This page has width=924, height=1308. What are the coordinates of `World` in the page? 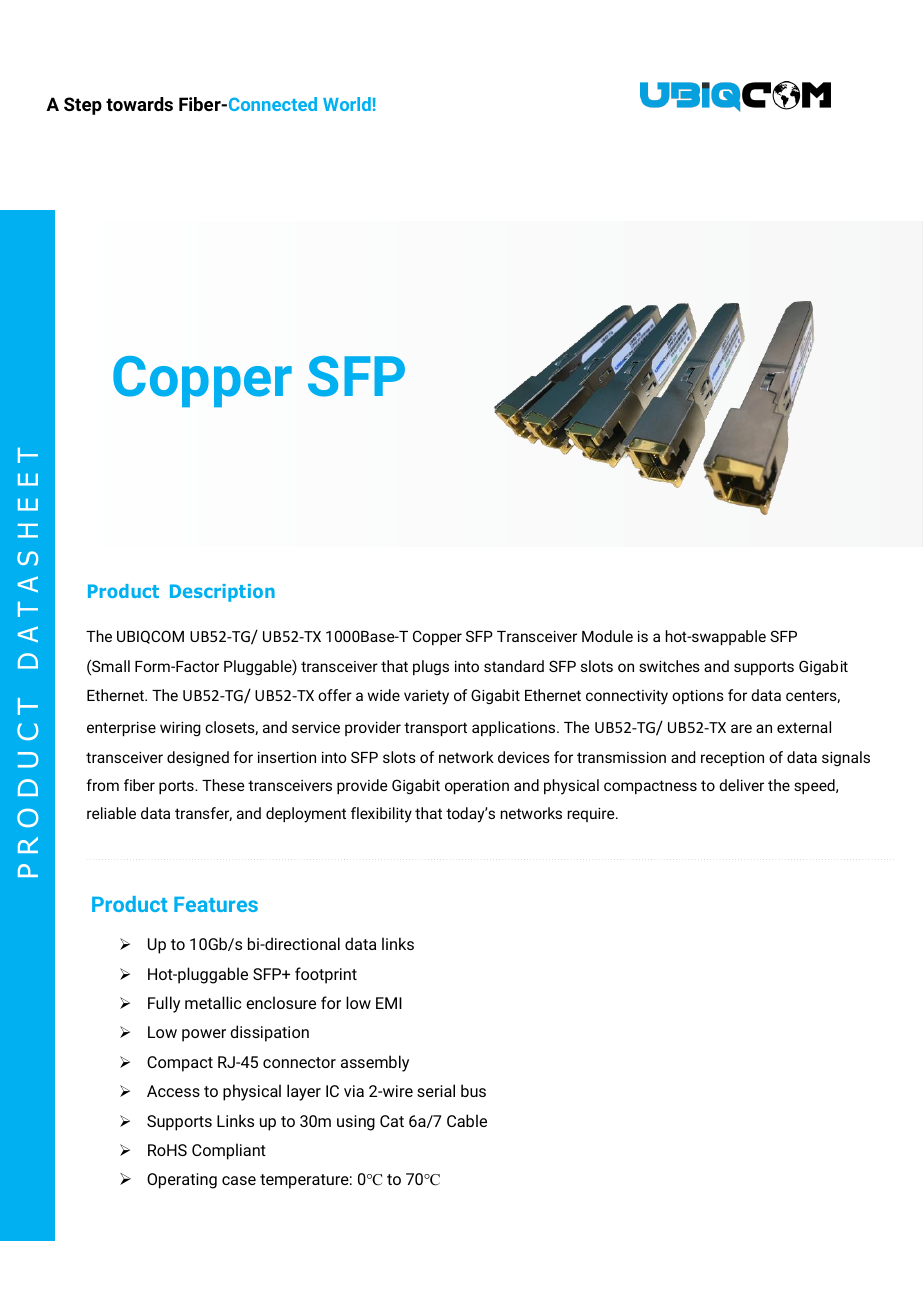 It's located at (347, 104).
